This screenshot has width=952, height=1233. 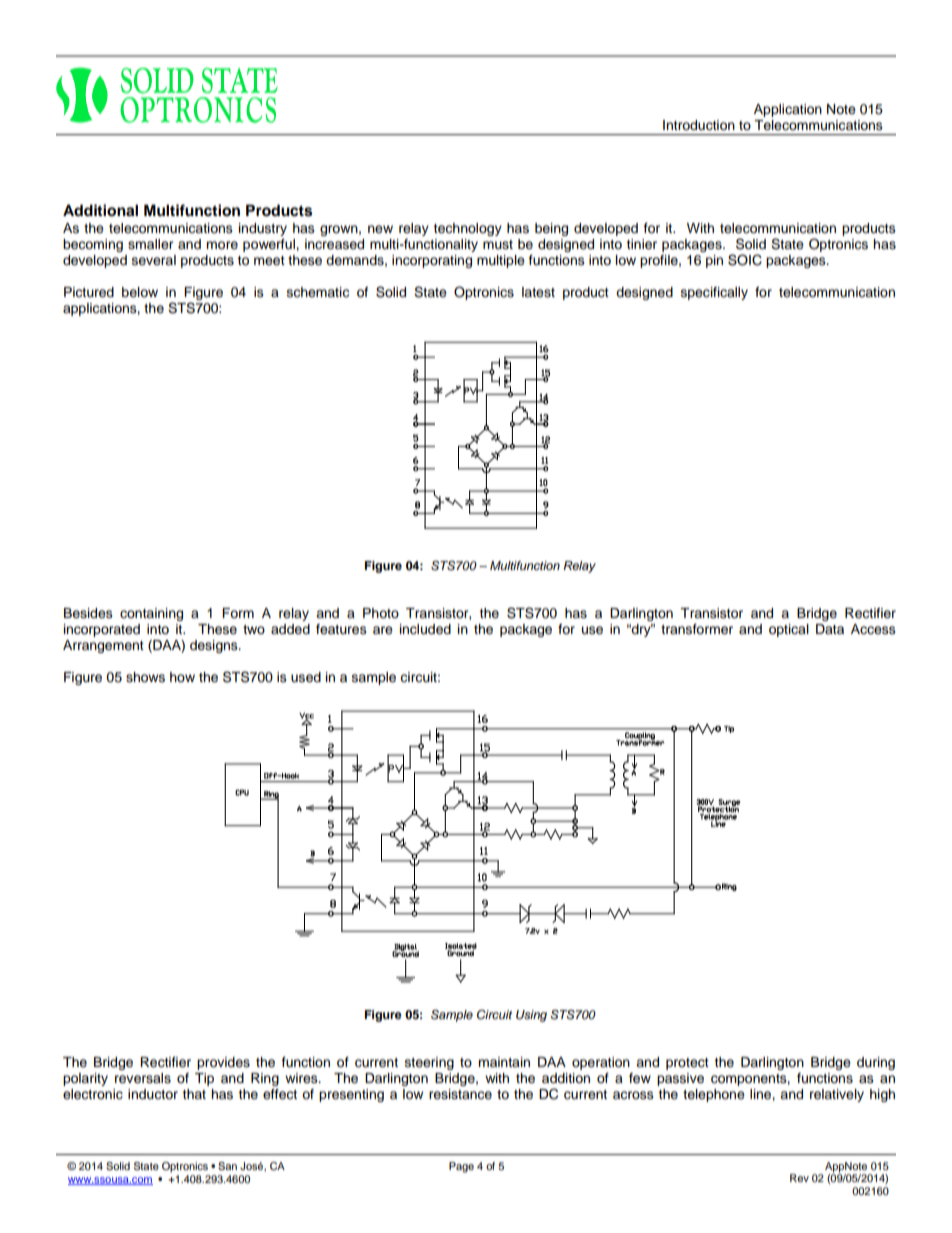 What do you see at coordinates (467, 229) in the screenshot?
I see `technology` at bounding box center [467, 229].
